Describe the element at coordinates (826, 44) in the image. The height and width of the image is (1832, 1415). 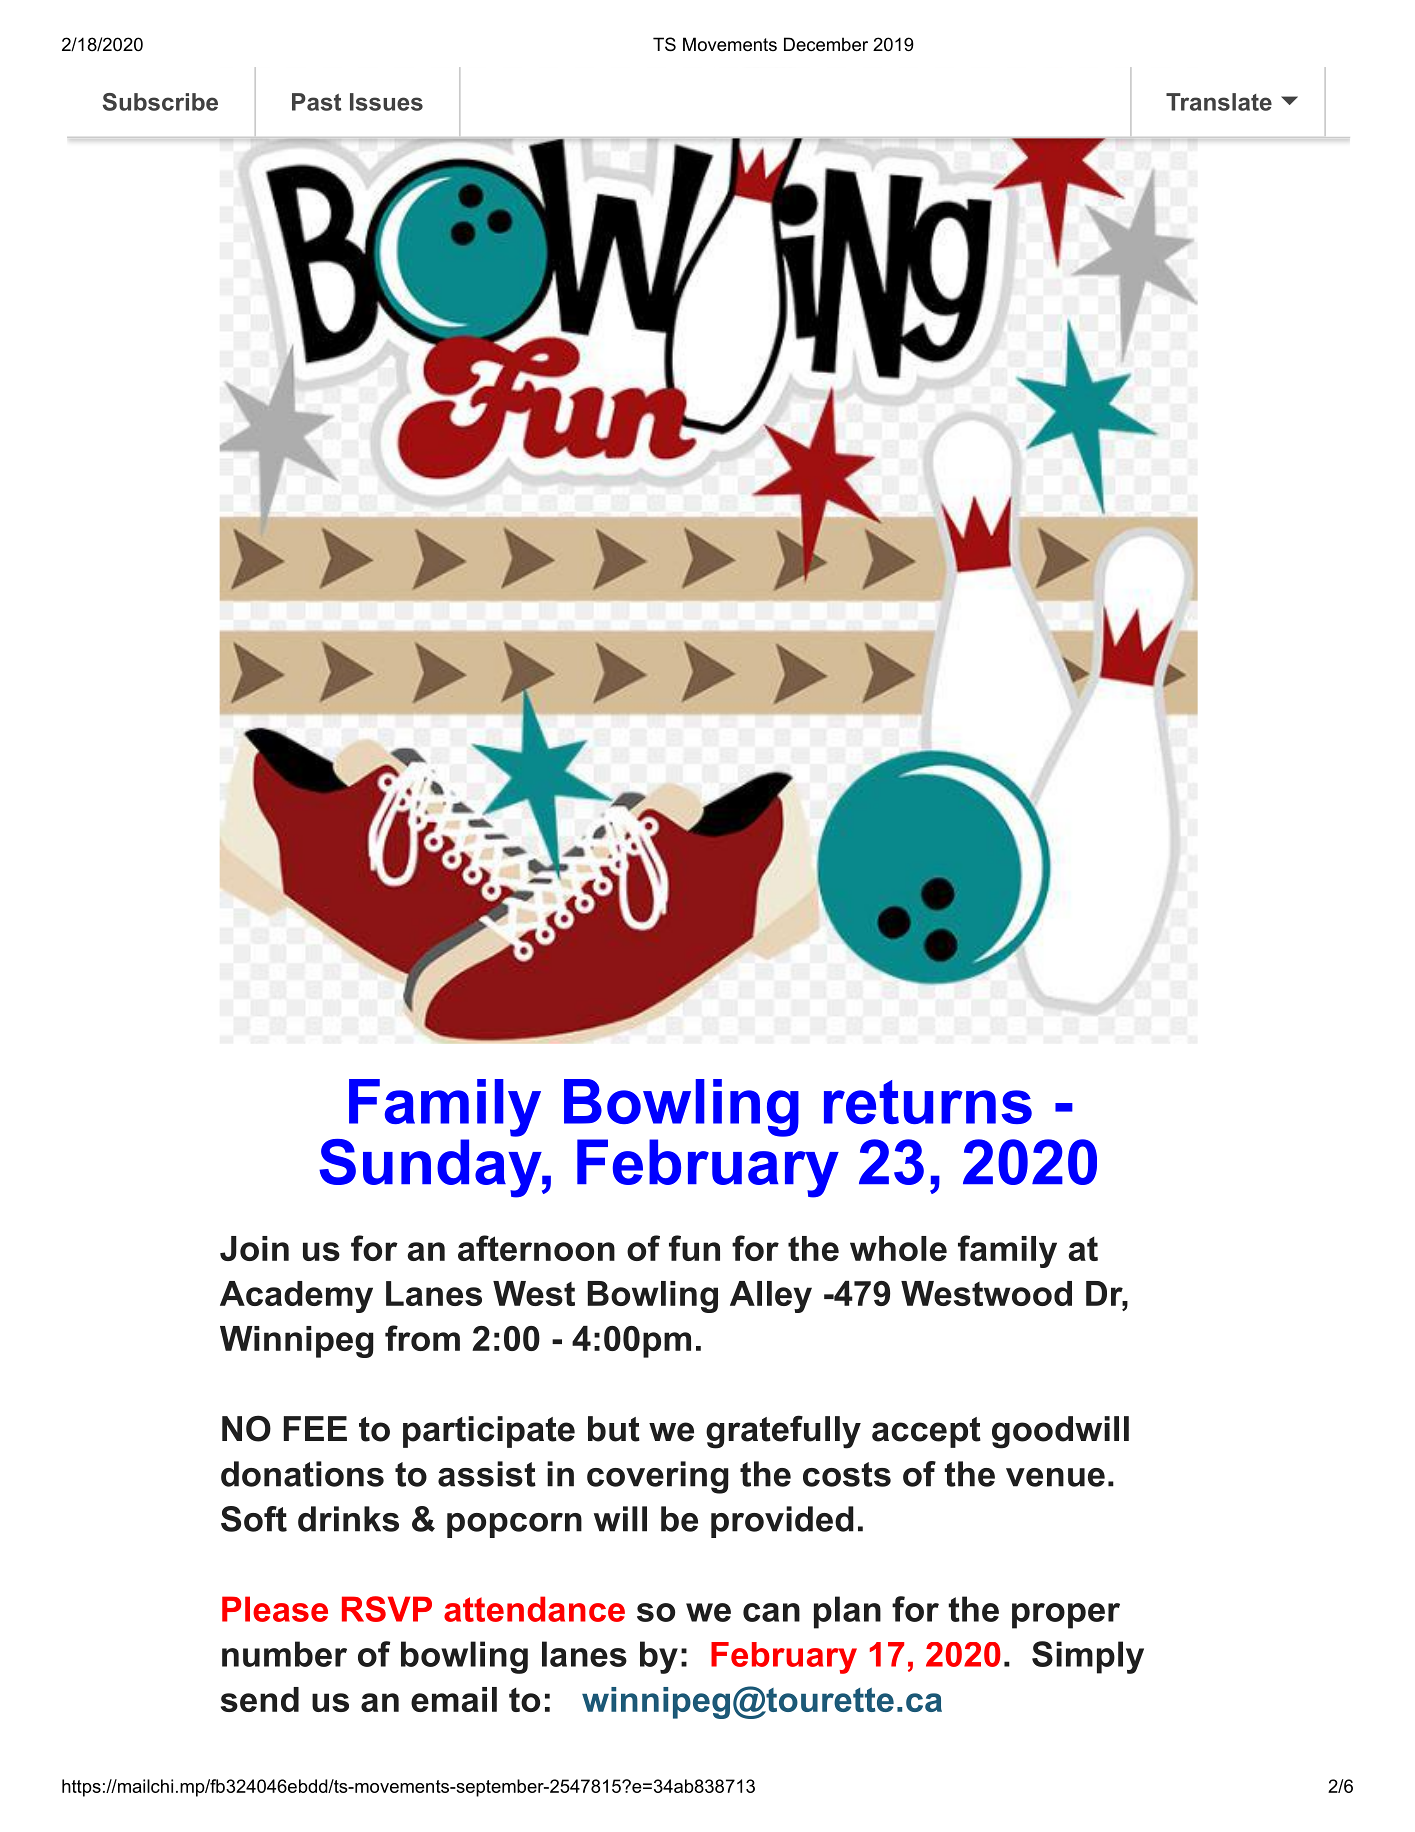
I see `December` at that location.
